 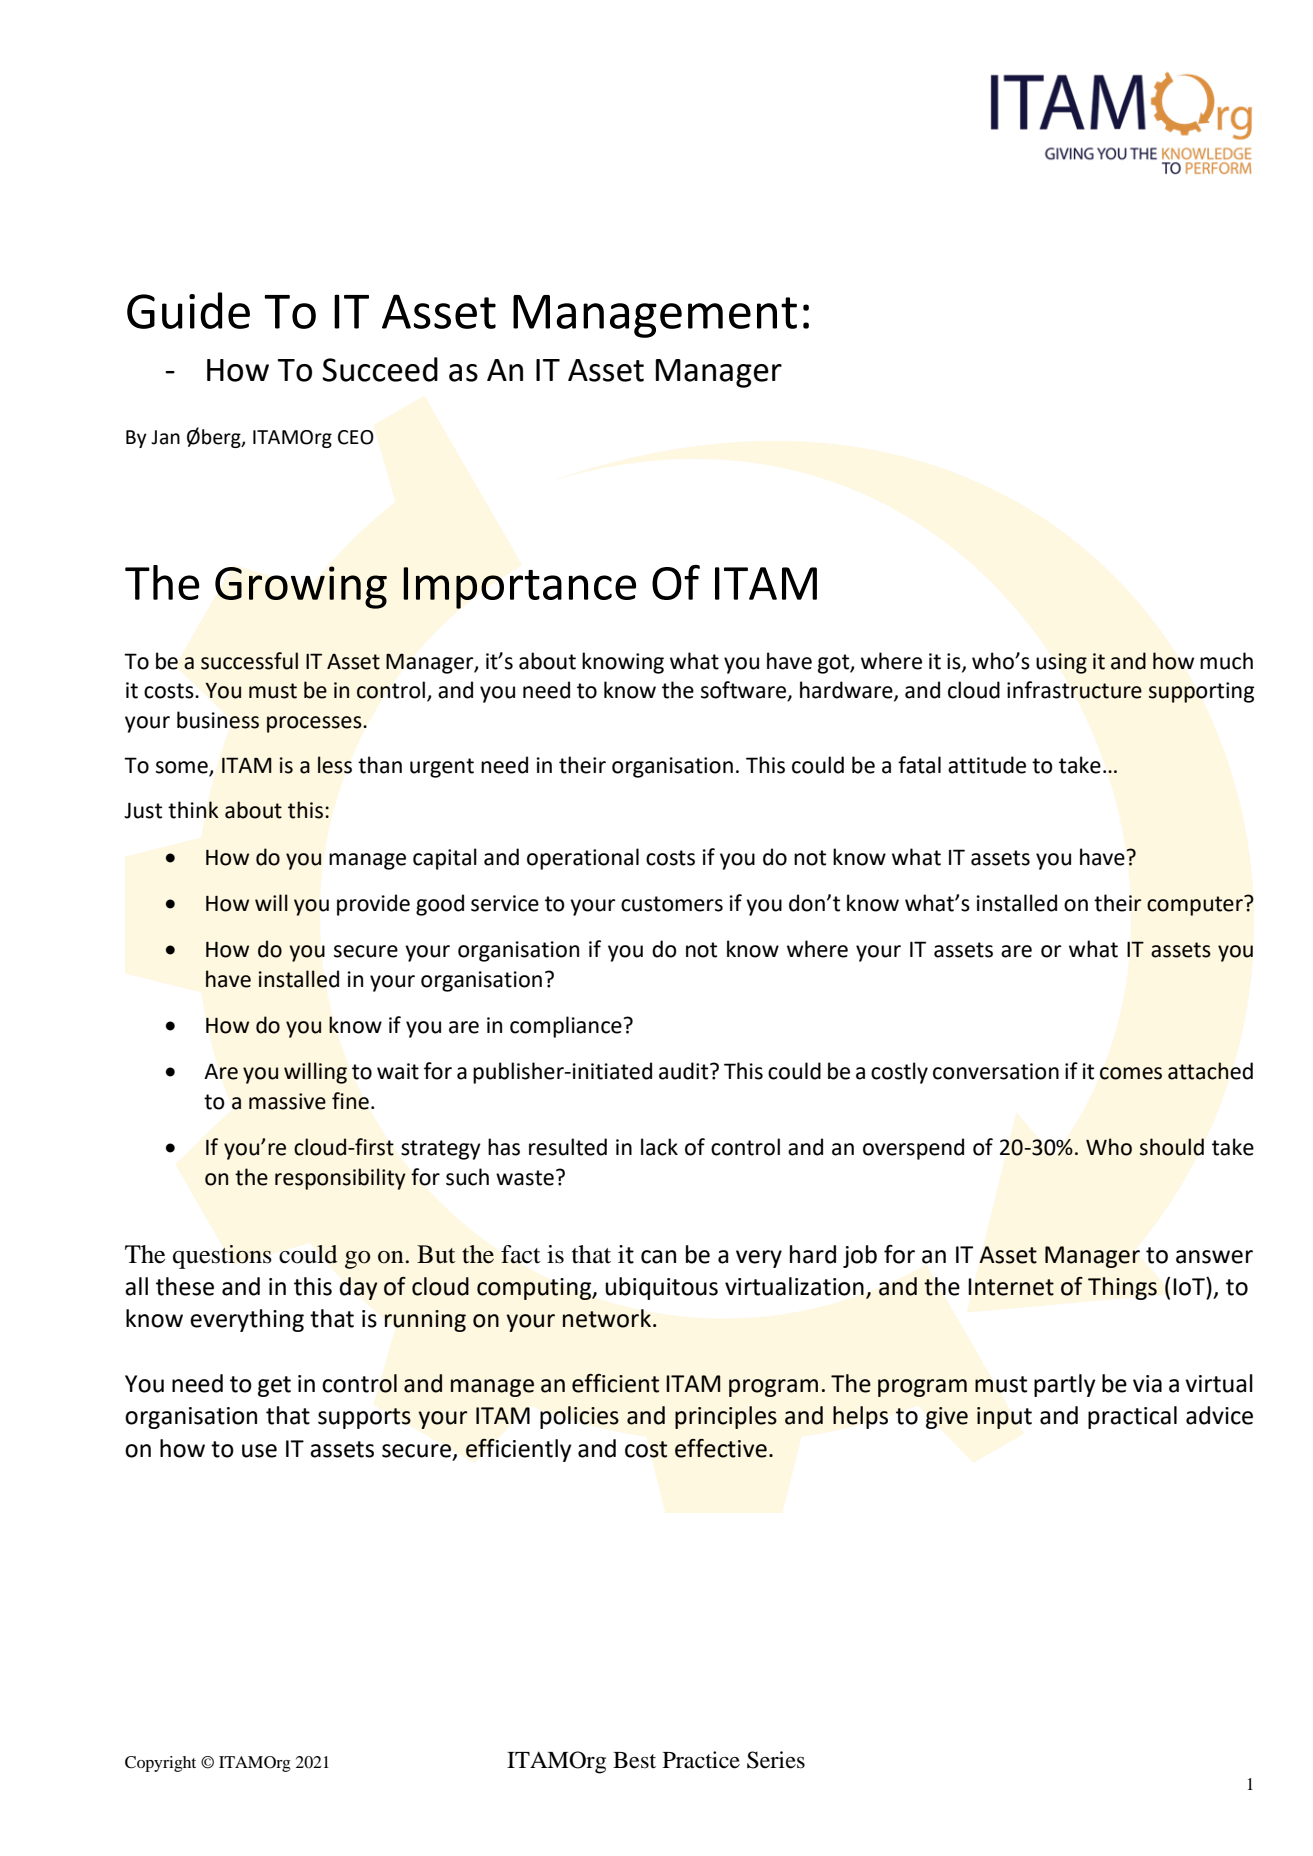 What do you see at coordinates (274, 1386) in the screenshot?
I see `get` at bounding box center [274, 1386].
